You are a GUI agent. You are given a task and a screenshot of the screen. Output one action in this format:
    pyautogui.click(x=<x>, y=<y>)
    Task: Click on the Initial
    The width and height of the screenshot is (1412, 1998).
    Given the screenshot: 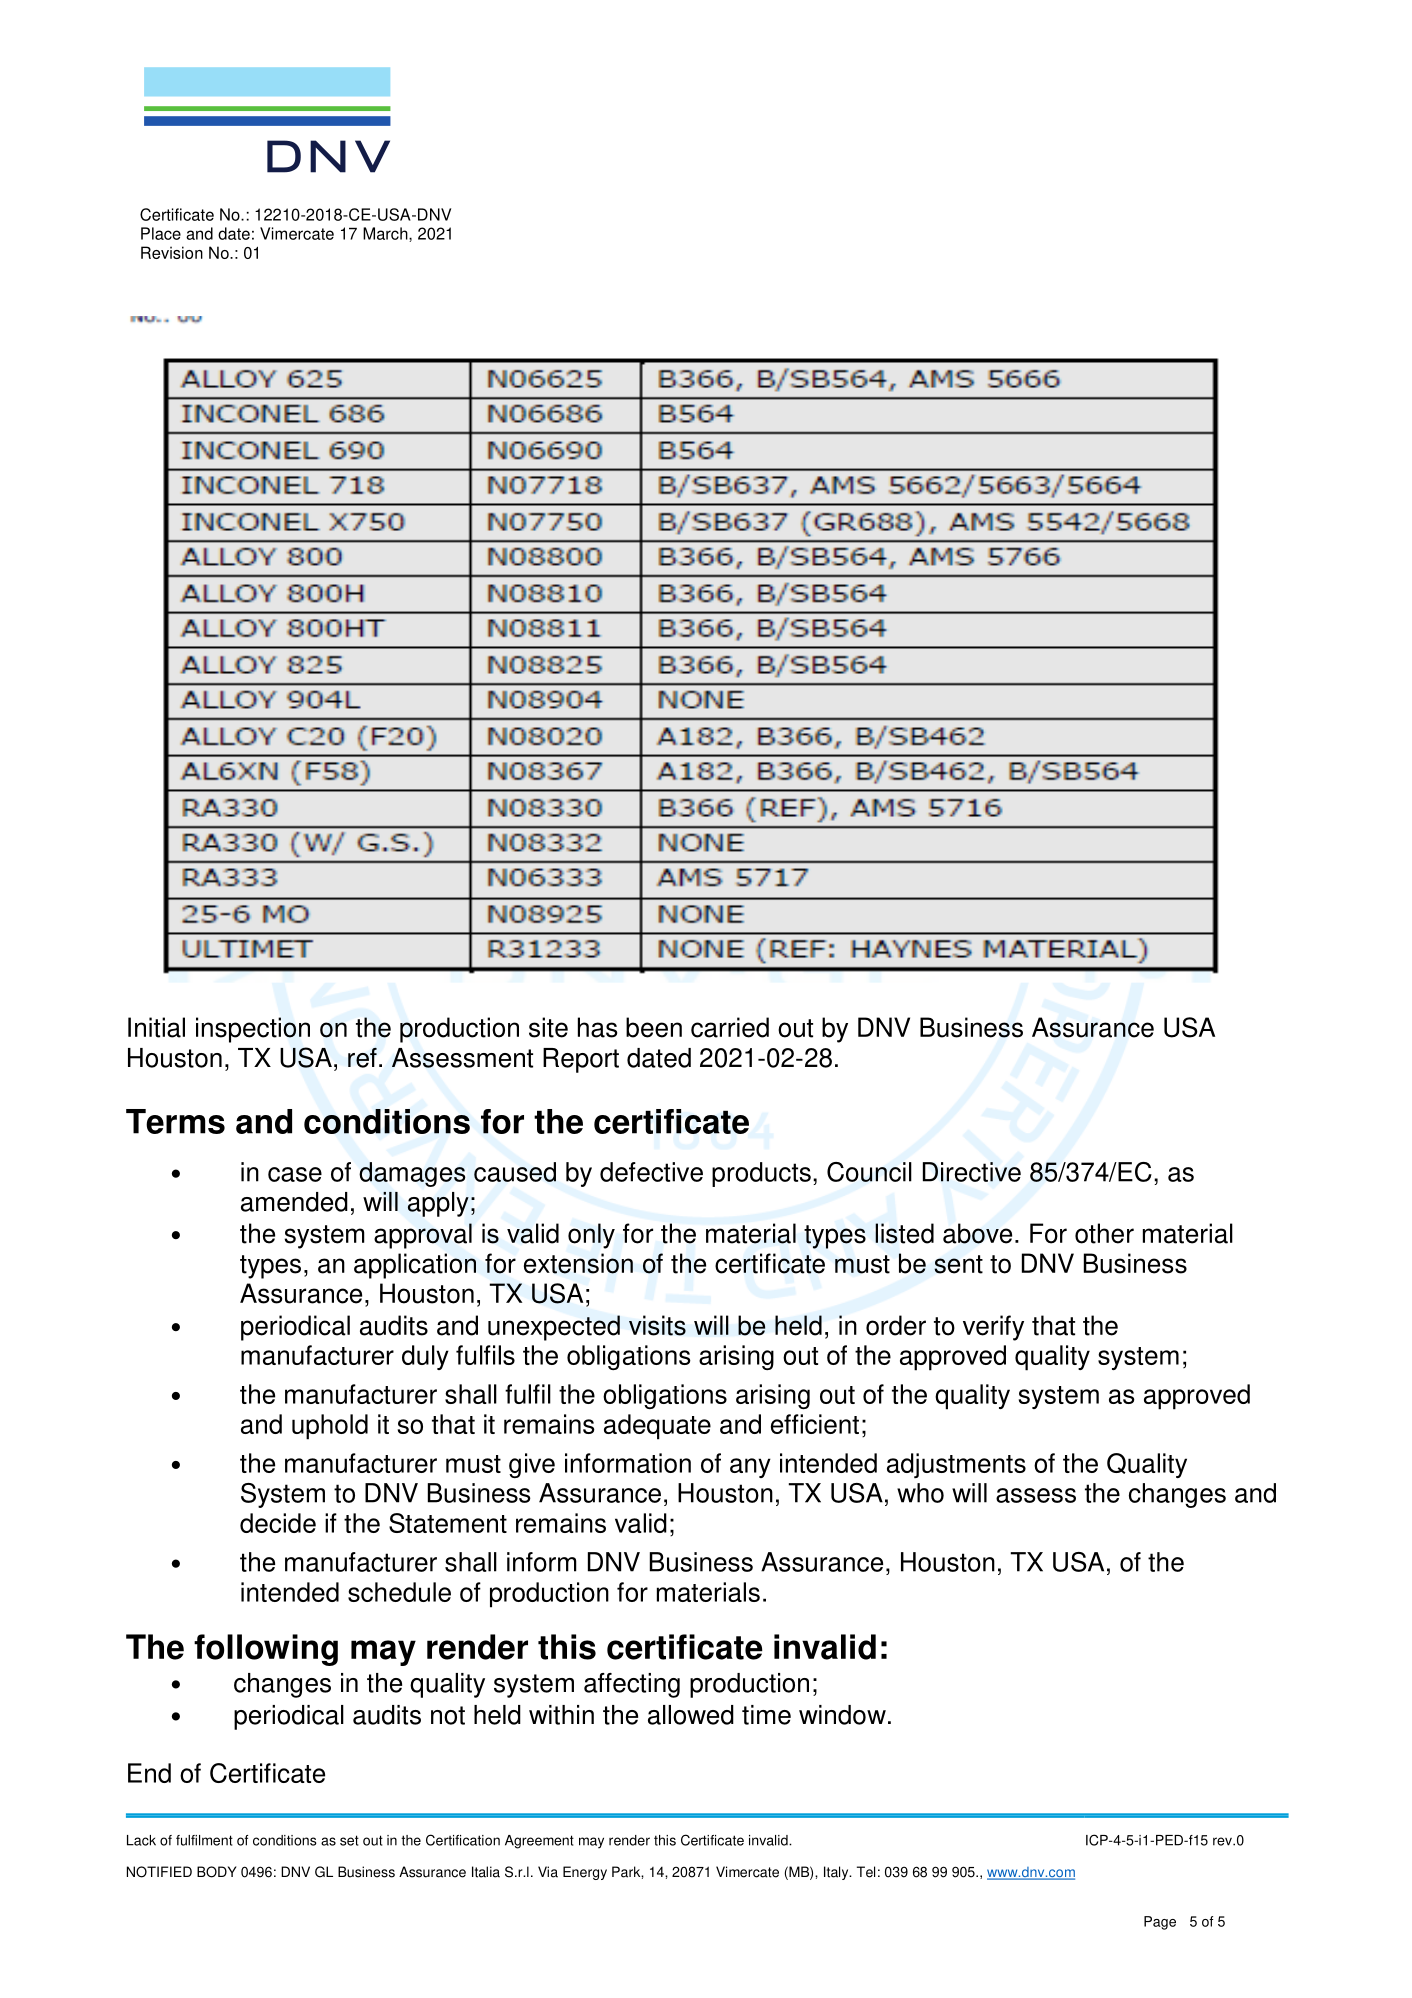 What is the action you would take?
    pyautogui.click(x=156, y=1027)
